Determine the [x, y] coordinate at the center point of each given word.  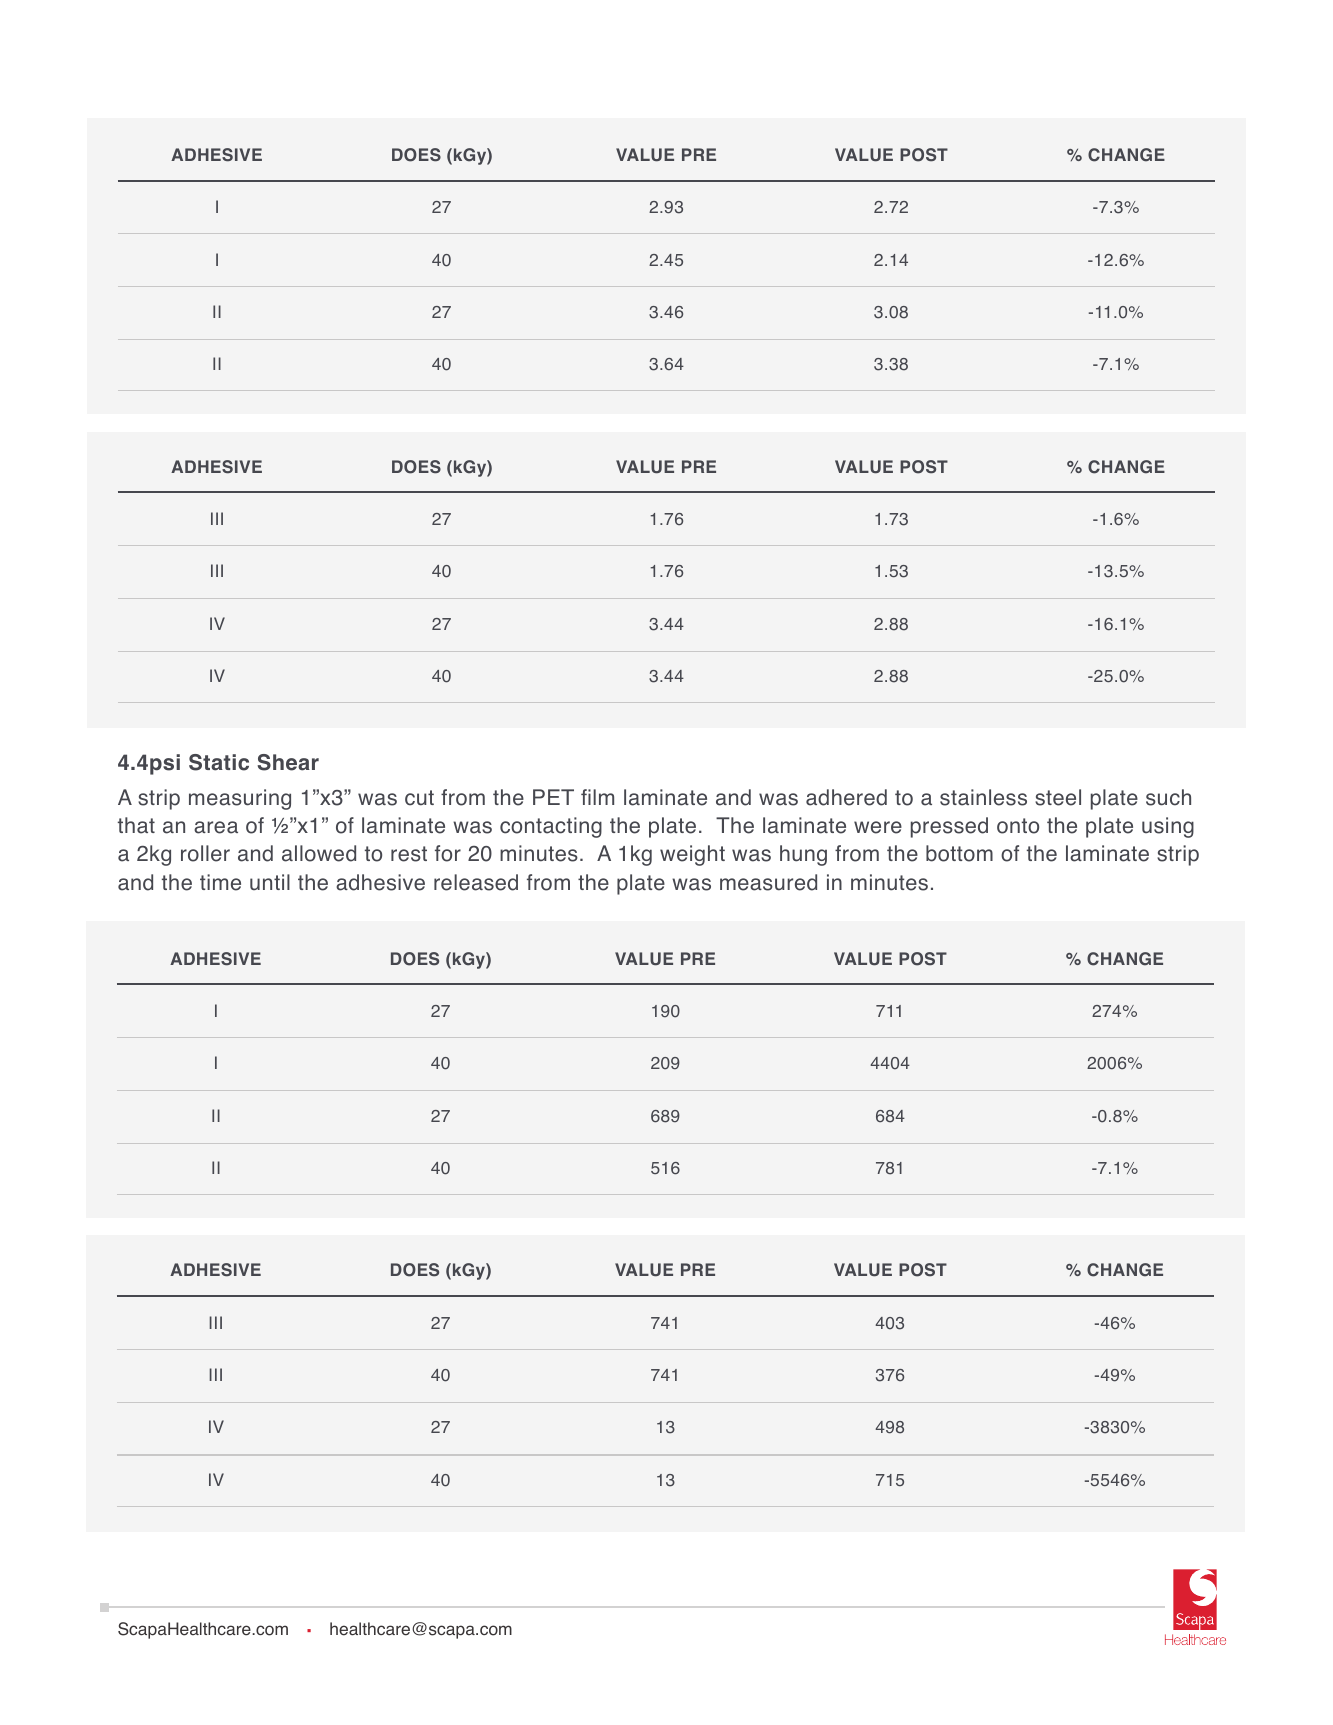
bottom [959, 853]
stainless [983, 797]
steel [1058, 797]
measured [768, 882]
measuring [240, 799]
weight [692, 855]
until [270, 882]
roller [205, 853]
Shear [288, 762]
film [597, 797]
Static [219, 762]
